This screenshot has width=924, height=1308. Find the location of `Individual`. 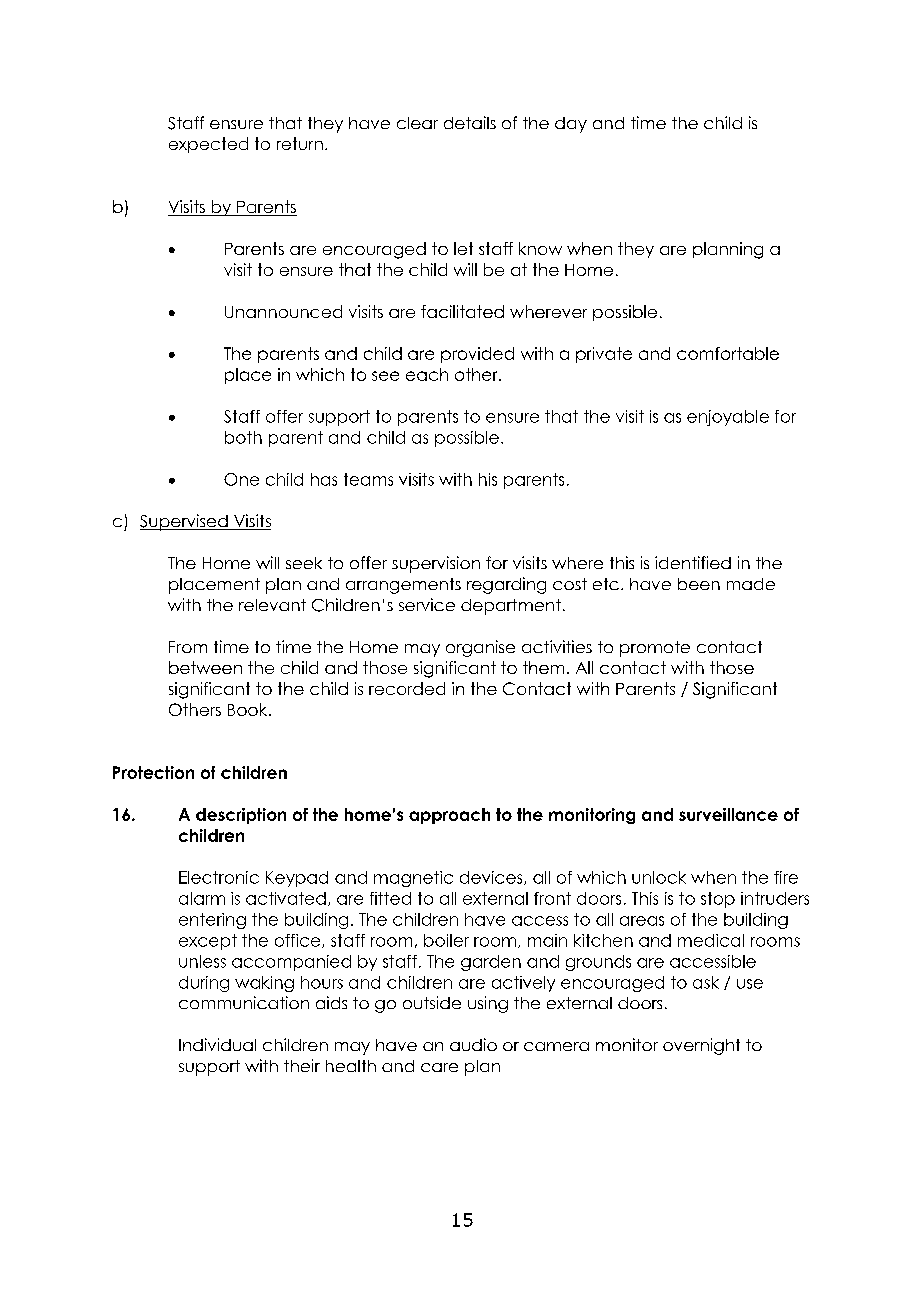

Individual is located at coordinates (217, 1044).
